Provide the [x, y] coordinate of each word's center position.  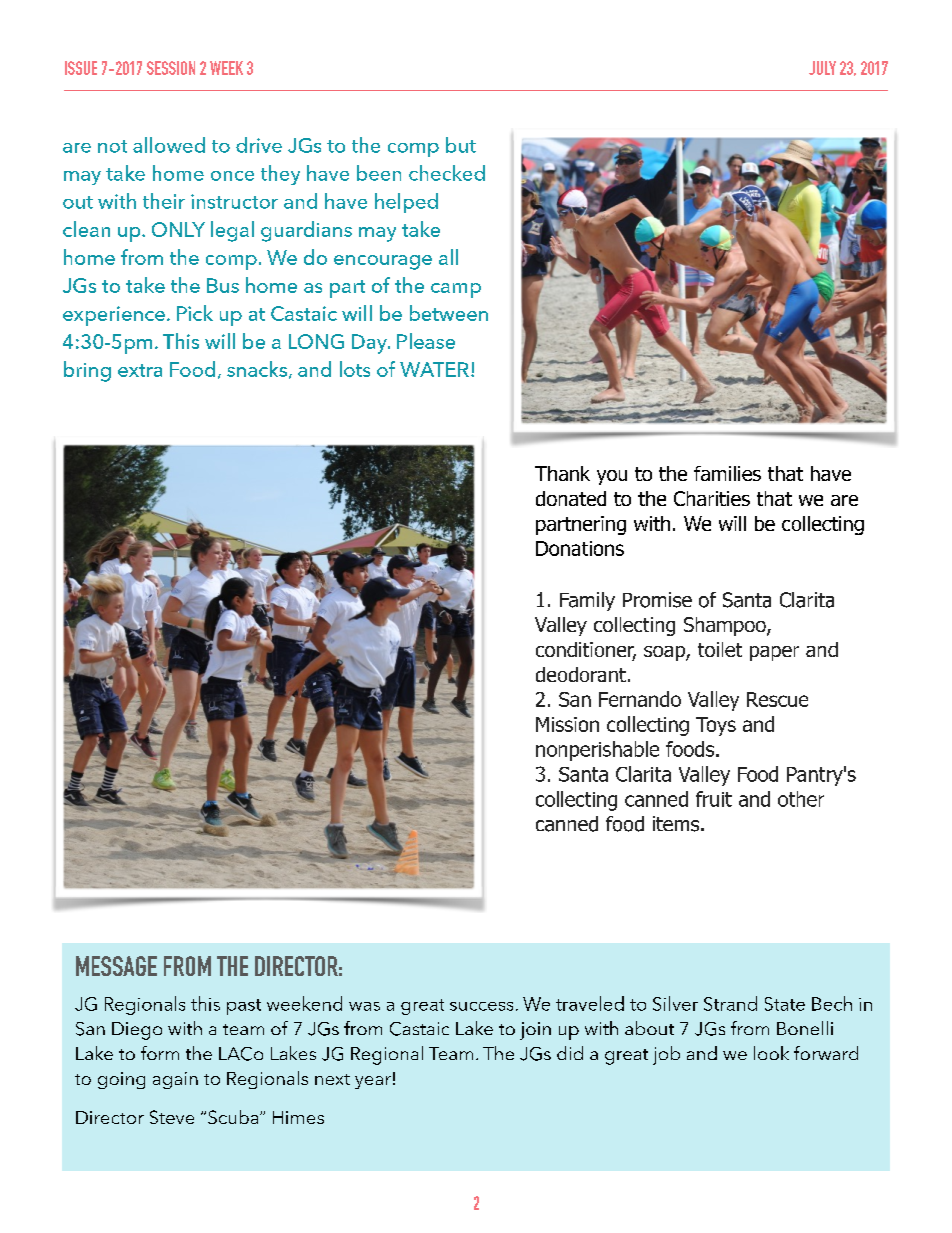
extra [140, 370]
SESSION [171, 68]
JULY [822, 68]
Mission [567, 724]
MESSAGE [116, 966]
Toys [716, 726]
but [461, 145]
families [727, 473]
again [175, 1080]
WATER [434, 369]
